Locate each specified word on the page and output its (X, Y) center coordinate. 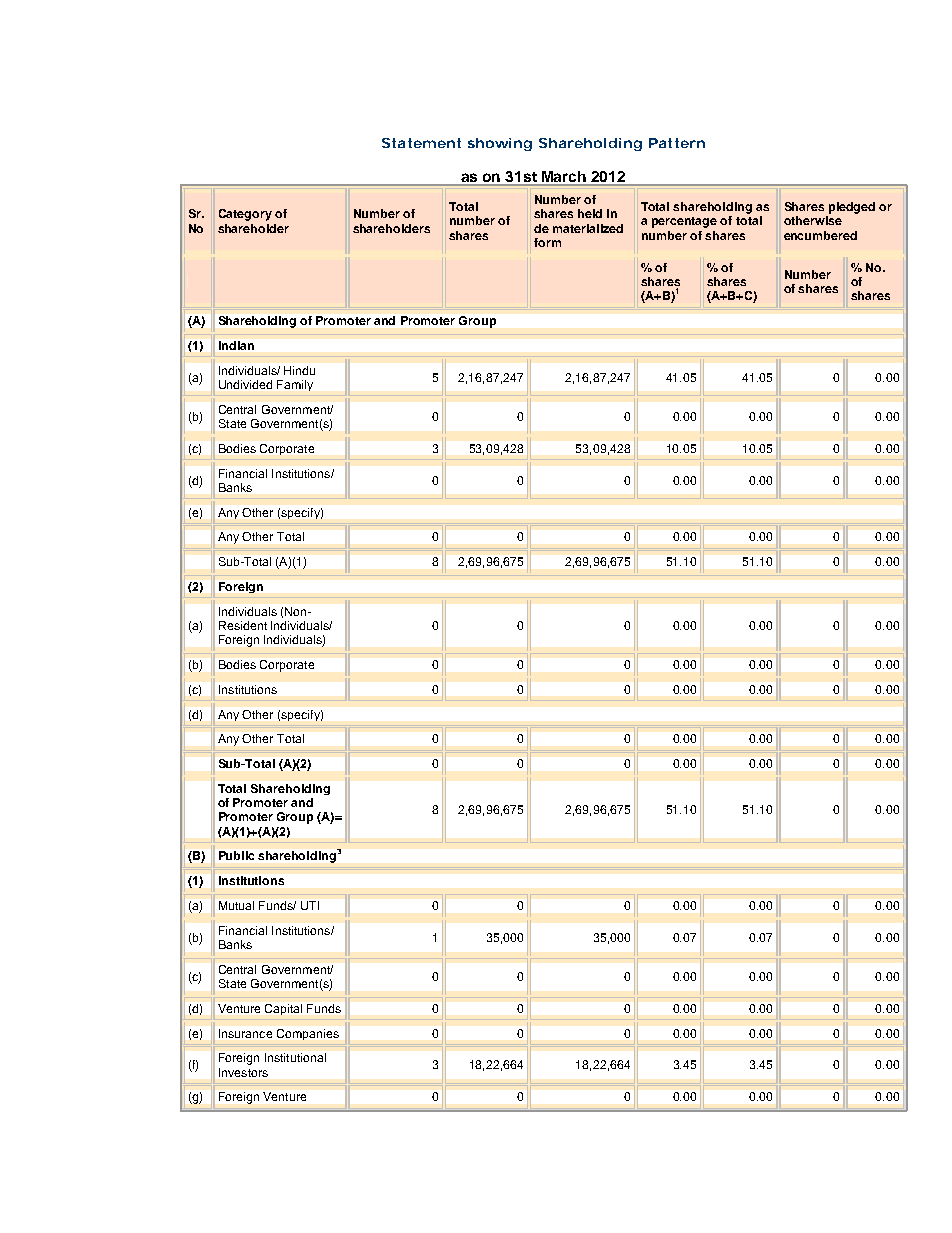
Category (245, 215)
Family (295, 385)
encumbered (820, 235)
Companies (308, 1034)
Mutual (236, 905)
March (564, 178)
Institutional (295, 1057)
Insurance (245, 1033)
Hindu (299, 370)
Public (236, 855)
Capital (283, 1009)
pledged (852, 208)
